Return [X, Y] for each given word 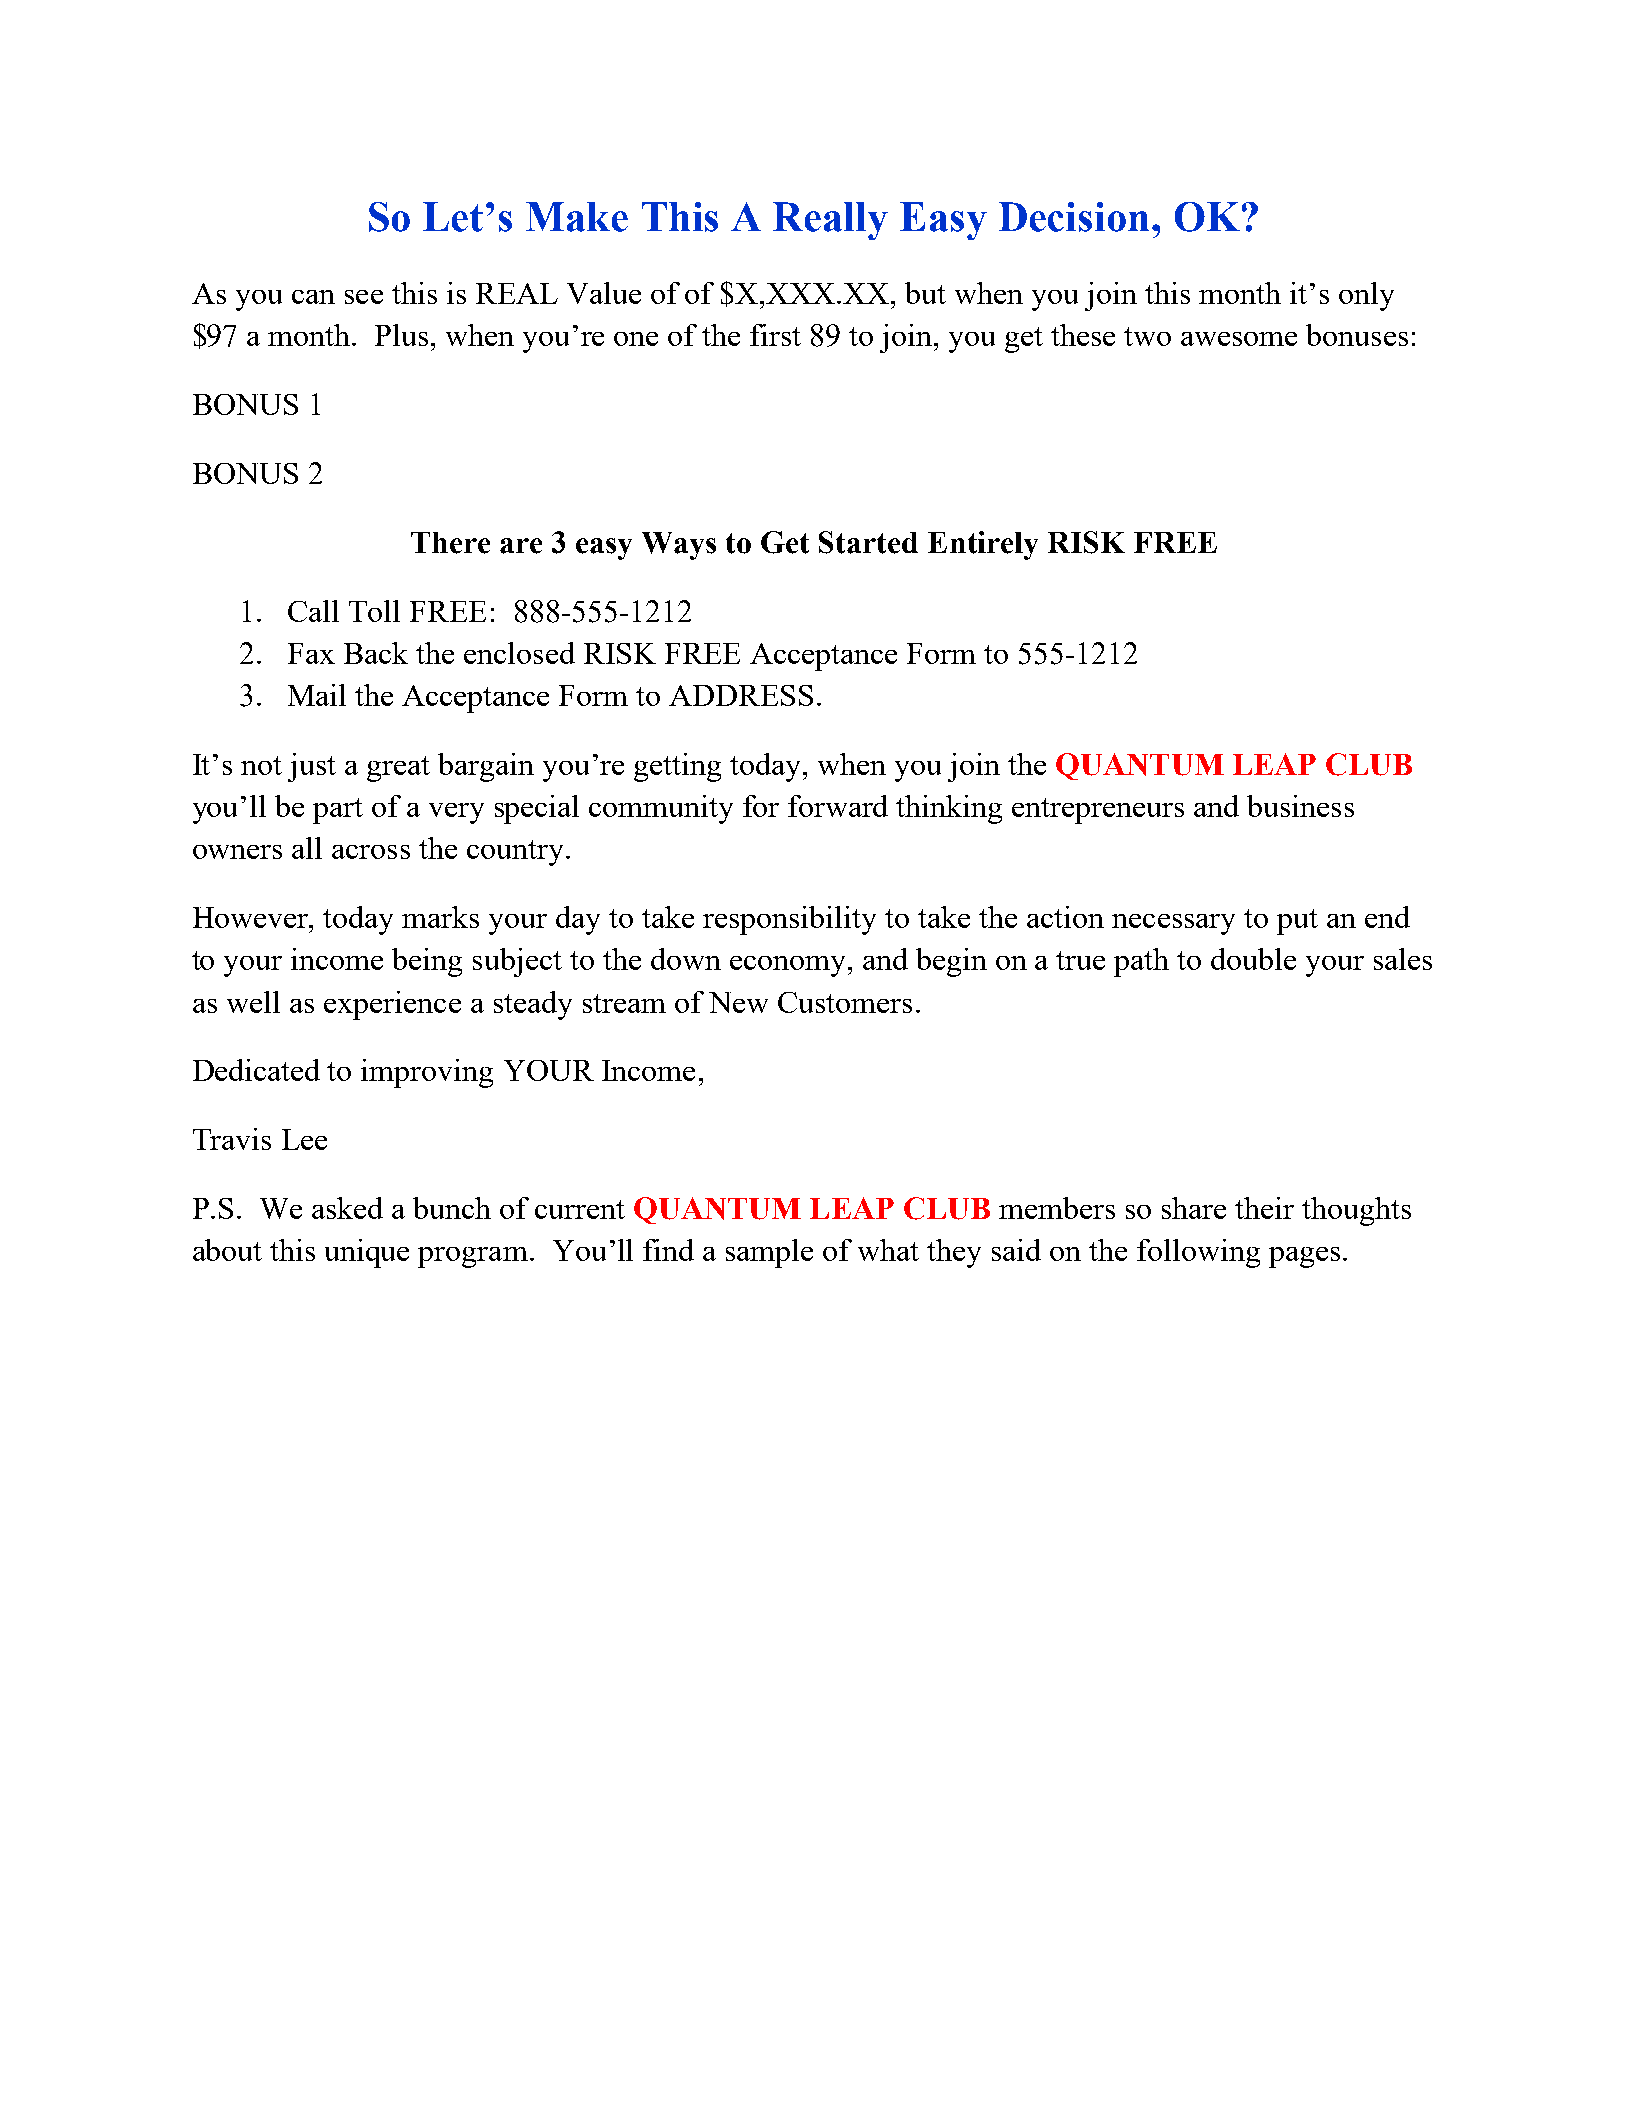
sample [769, 1253]
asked [347, 1208]
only [1366, 296]
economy [787, 966]
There [450, 543]
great [398, 769]
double [1253, 959]
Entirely [983, 545]
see [364, 297]
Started [868, 542]
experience [392, 1005]
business [1300, 806]
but [925, 293]
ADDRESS [741, 695]
